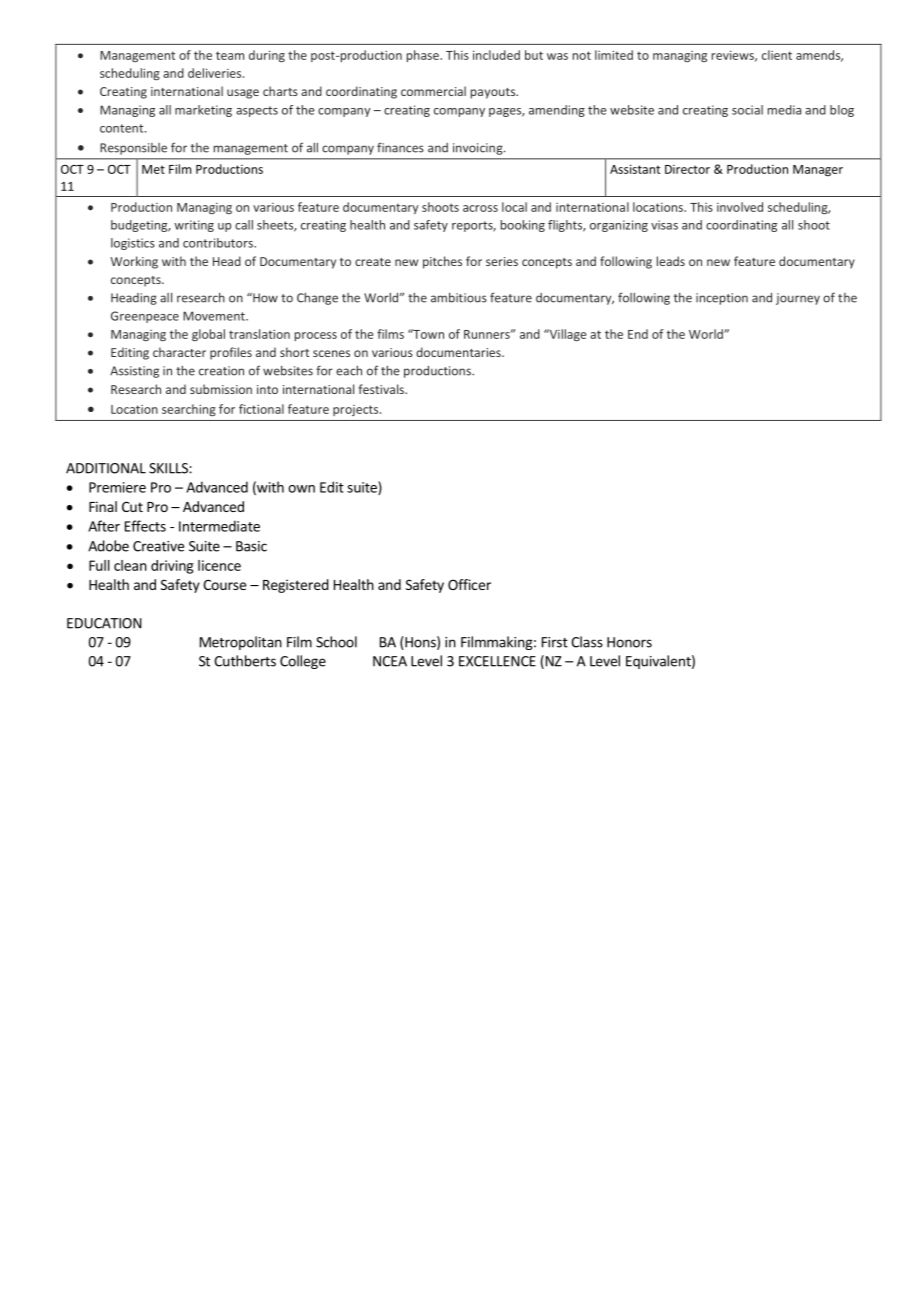 The width and height of the screenshot is (924, 1308). I want to click on Metropolitan, so click(241, 643).
